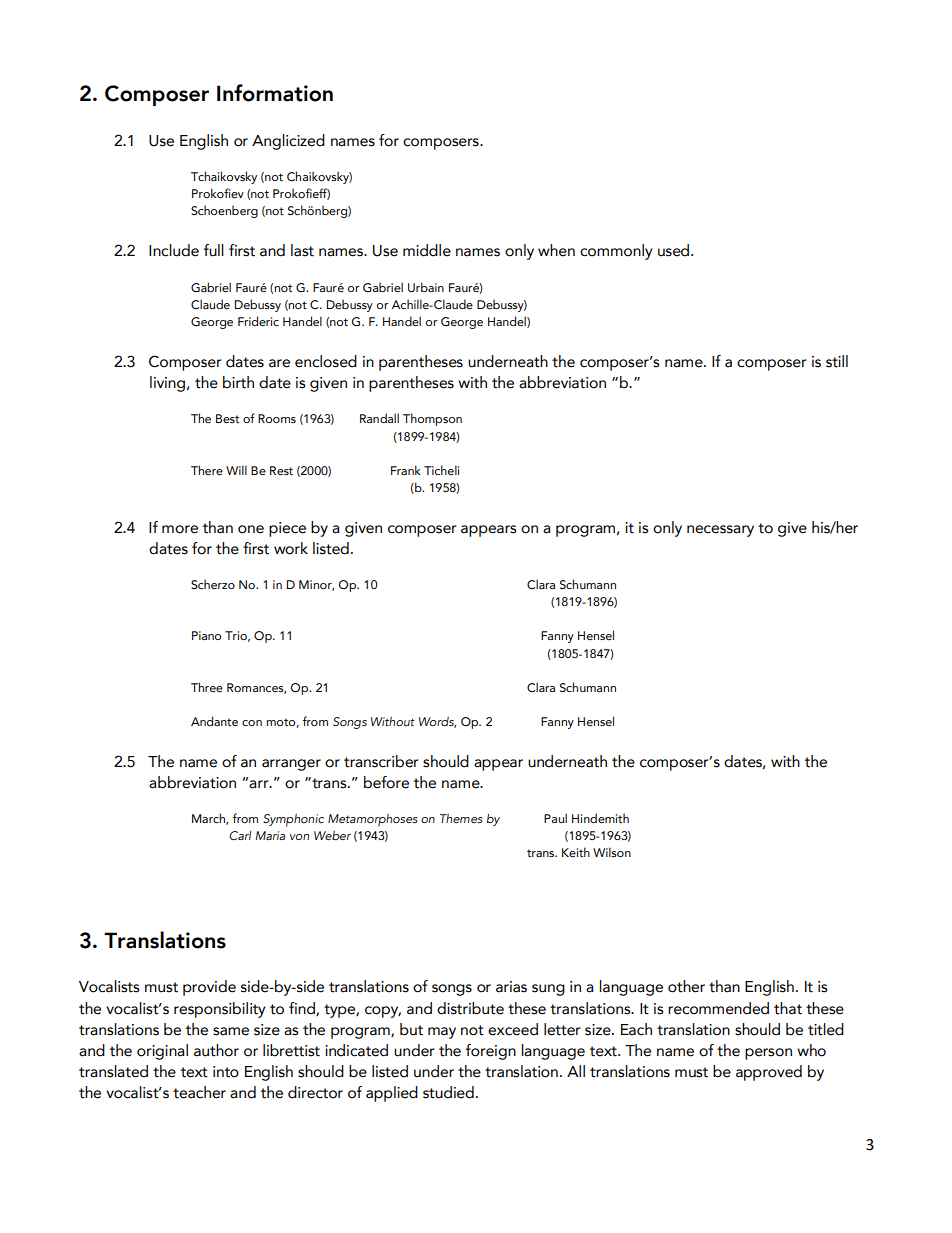 The width and height of the image is (952, 1233). What do you see at coordinates (275, 93) in the image?
I see `Information` at bounding box center [275, 93].
